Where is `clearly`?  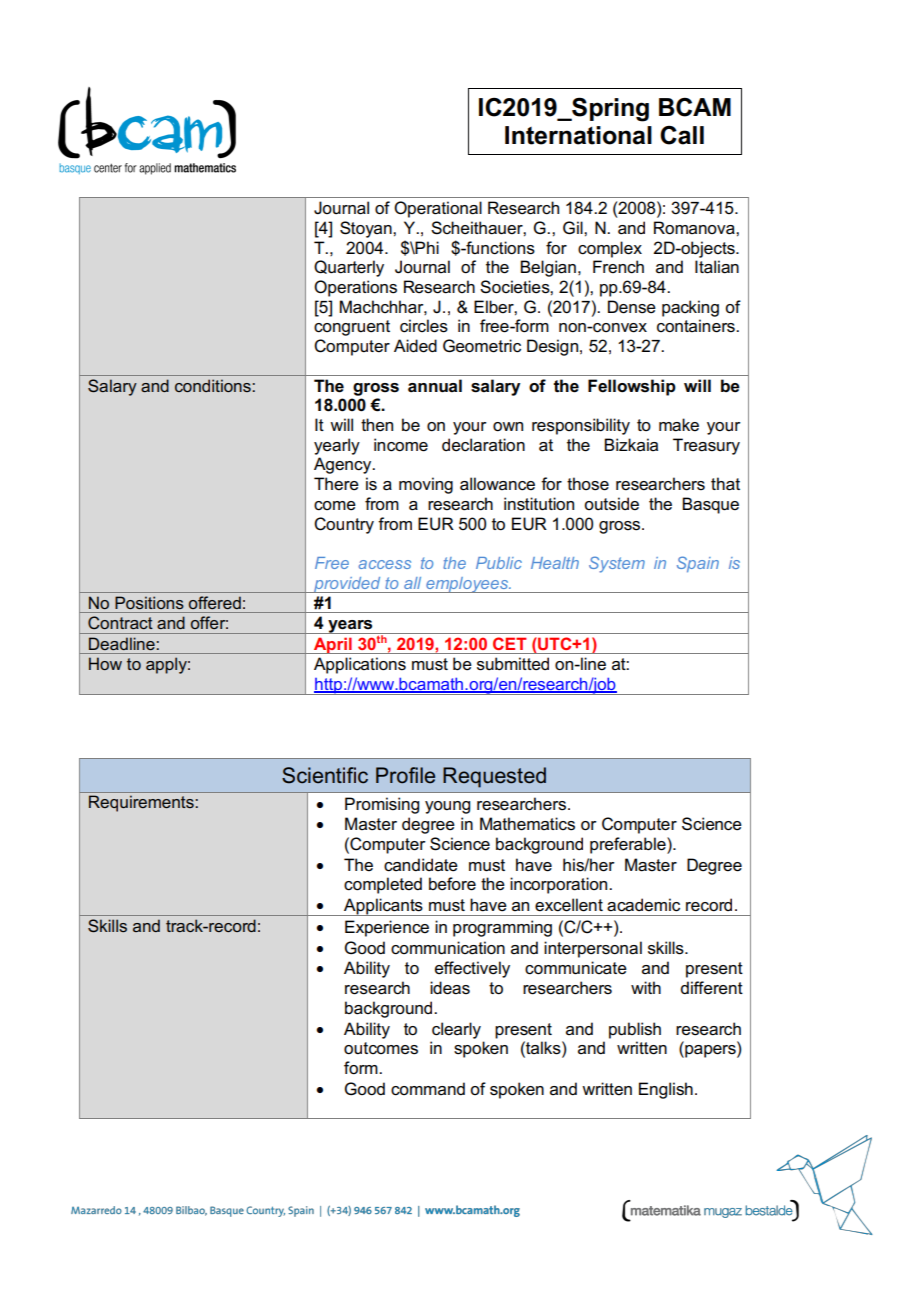
clearly is located at coordinates (456, 1030).
